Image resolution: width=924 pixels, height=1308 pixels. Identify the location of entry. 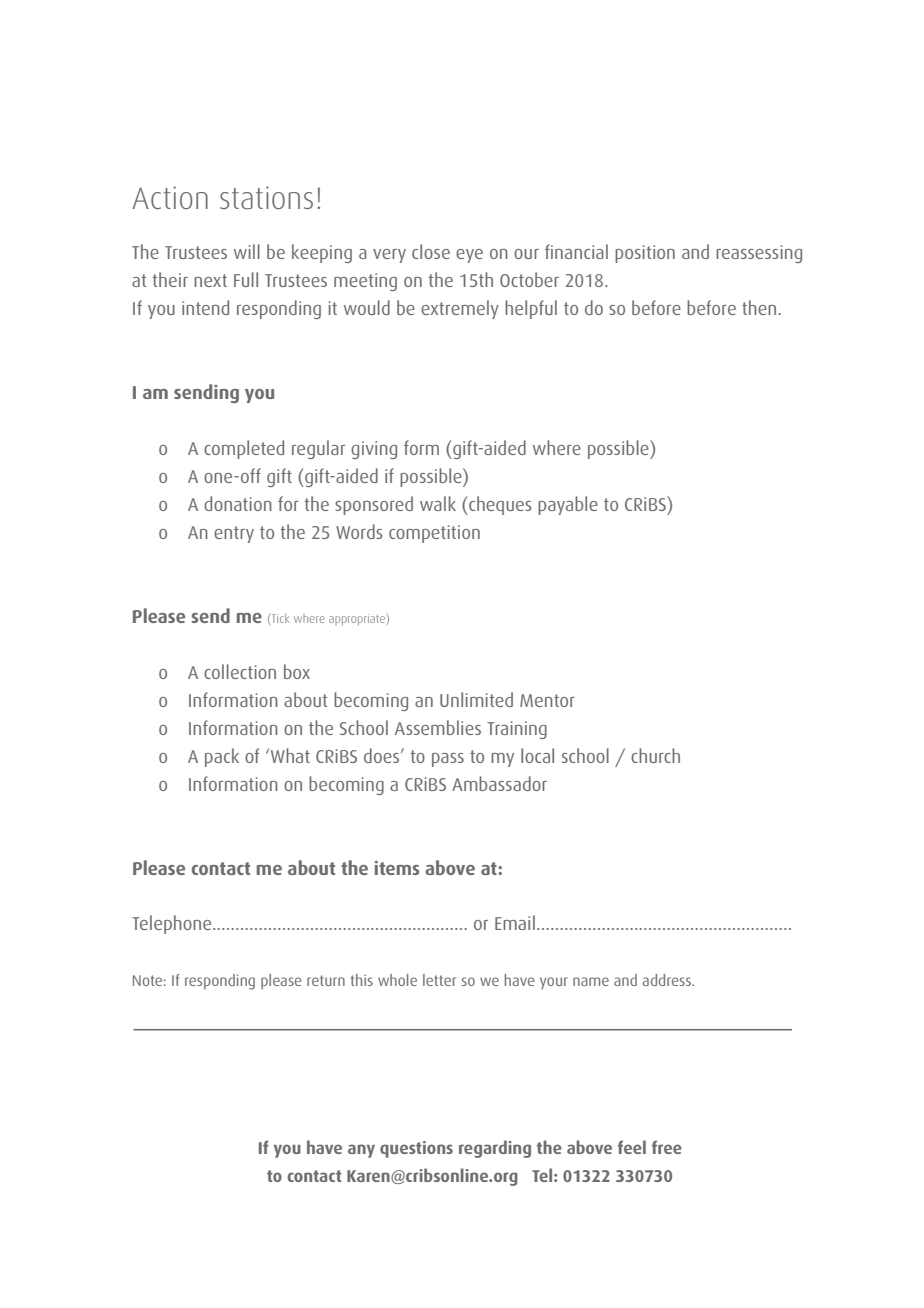
(234, 534).
